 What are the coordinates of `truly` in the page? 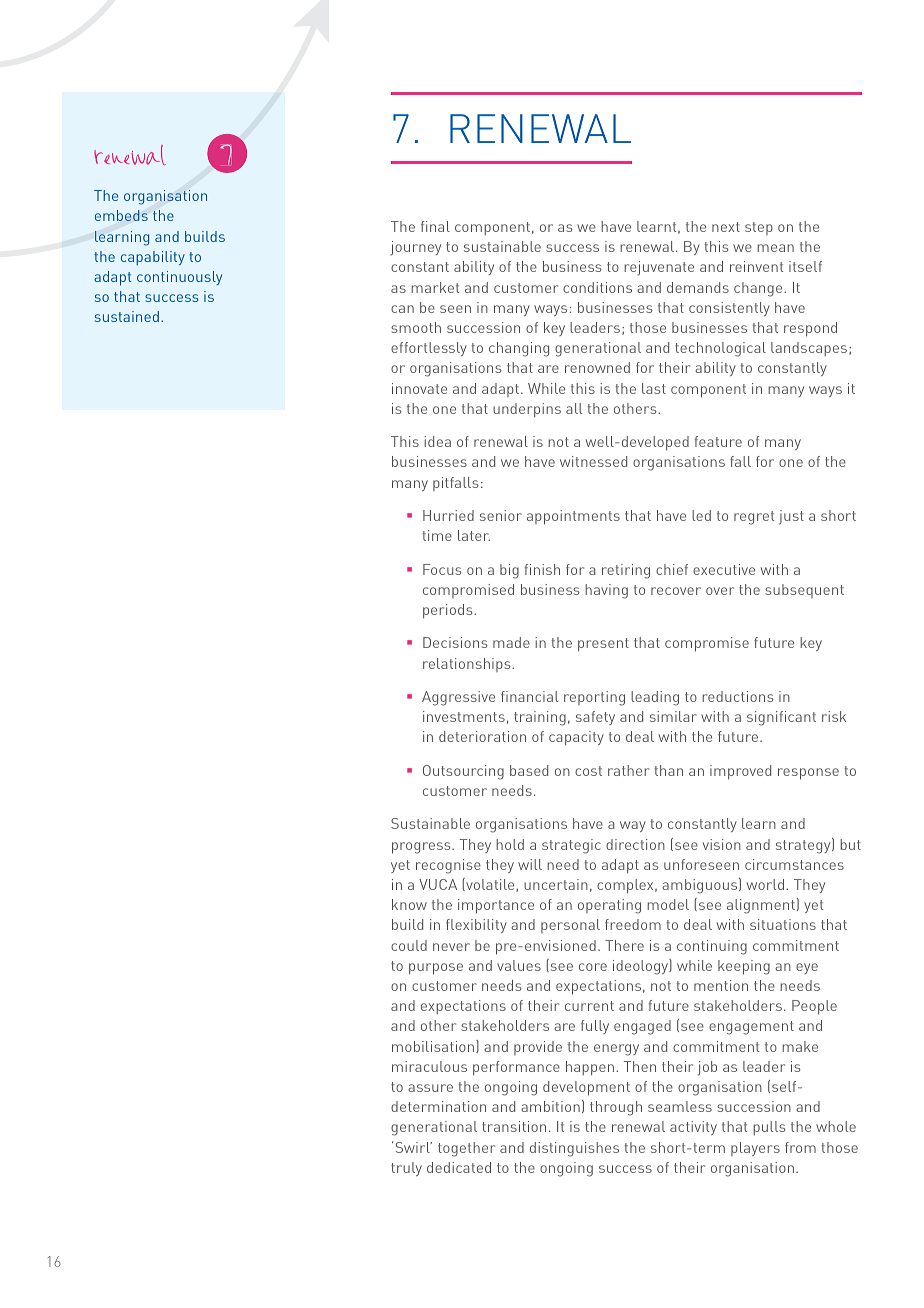 It's located at (406, 1169).
